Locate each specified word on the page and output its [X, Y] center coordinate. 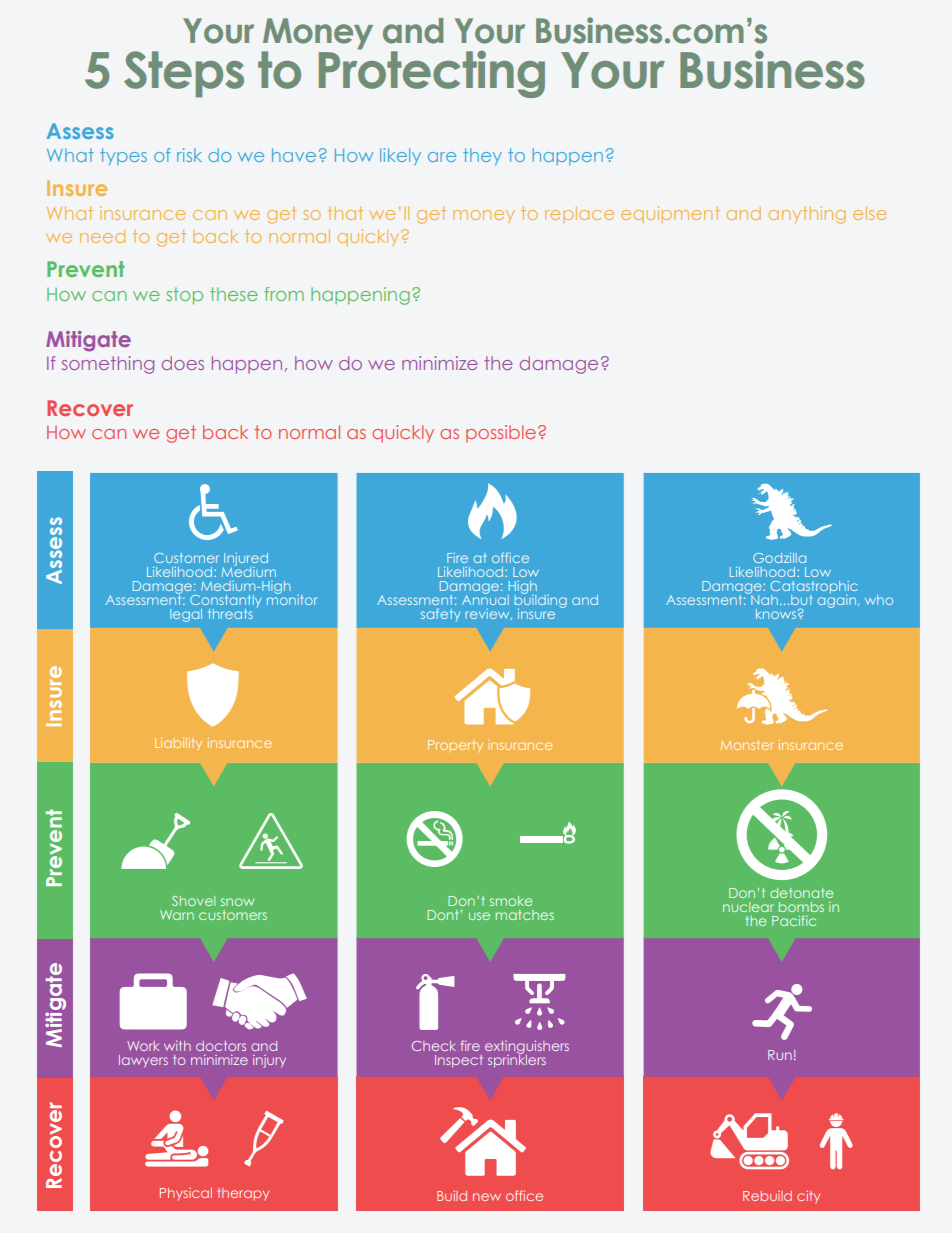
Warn [177, 915]
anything [807, 215]
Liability [178, 743]
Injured [246, 560]
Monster [747, 745]
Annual [485, 598]
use [479, 916]
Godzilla [779, 558]
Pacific [794, 920]
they [482, 156]
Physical [186, 1194]
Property [455, 745]
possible [501, 433]
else [869, 213]
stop [184, 296]
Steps [184, 74]
